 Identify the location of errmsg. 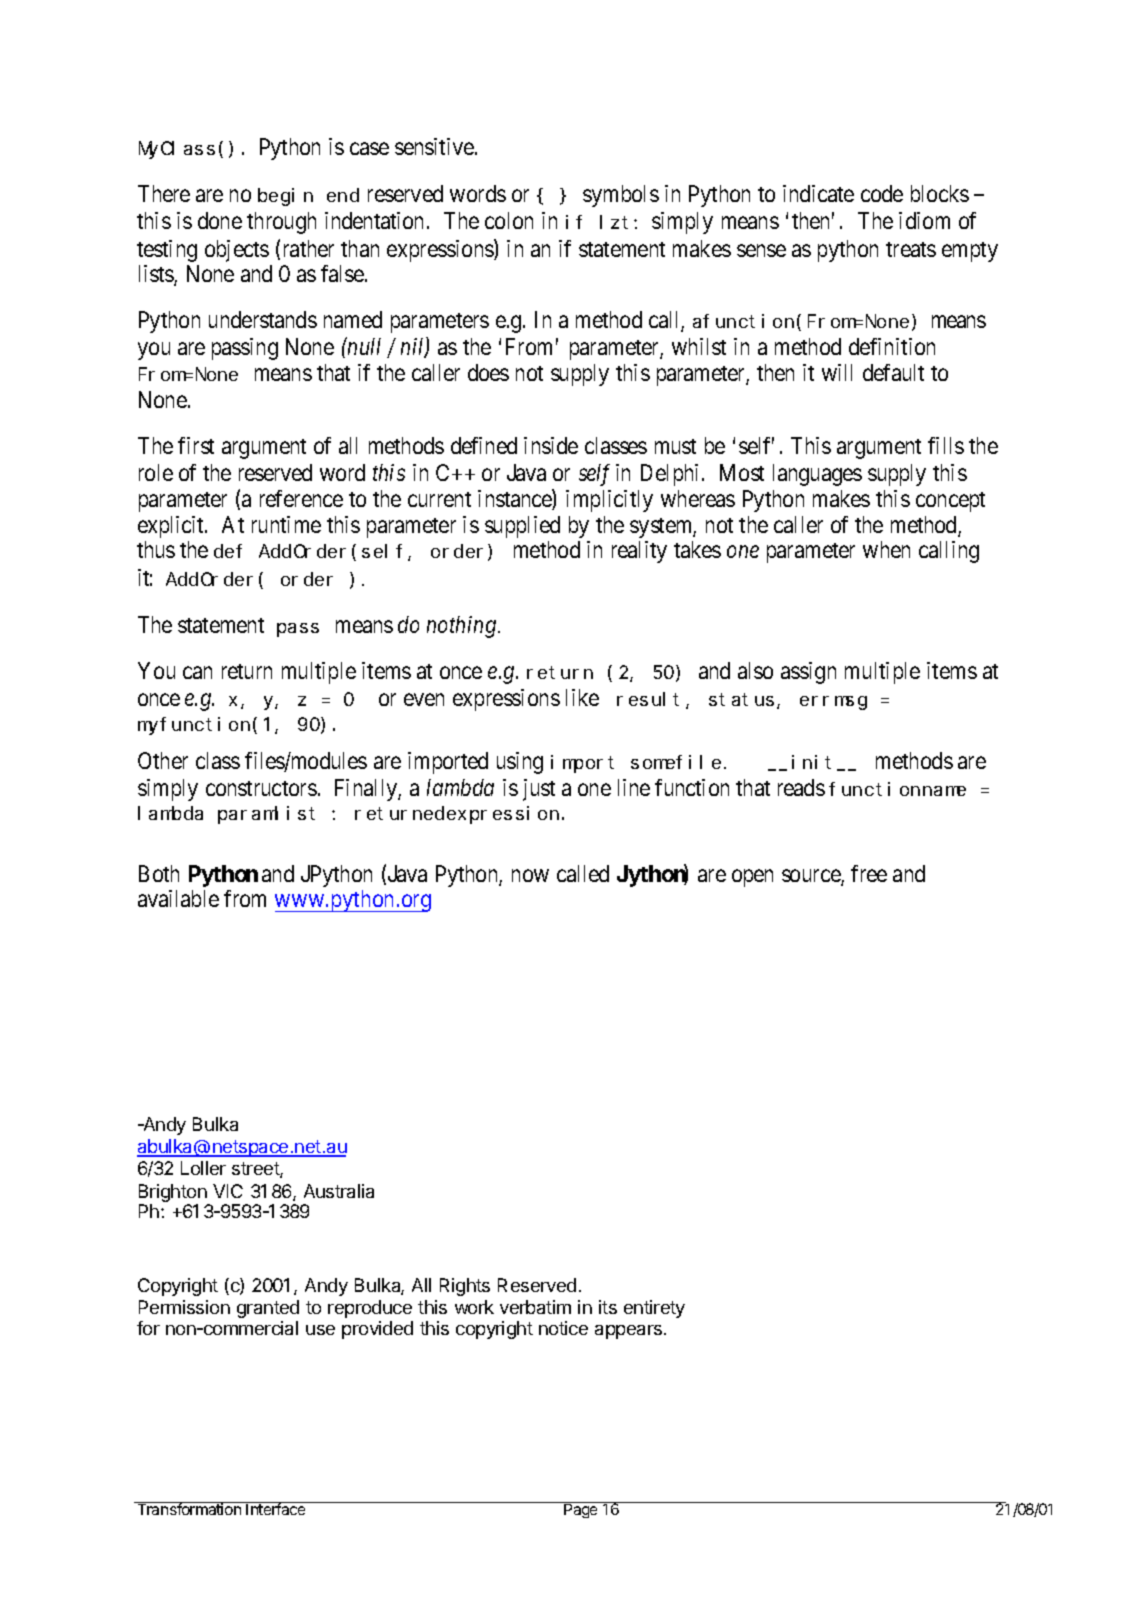
(833, 703).
